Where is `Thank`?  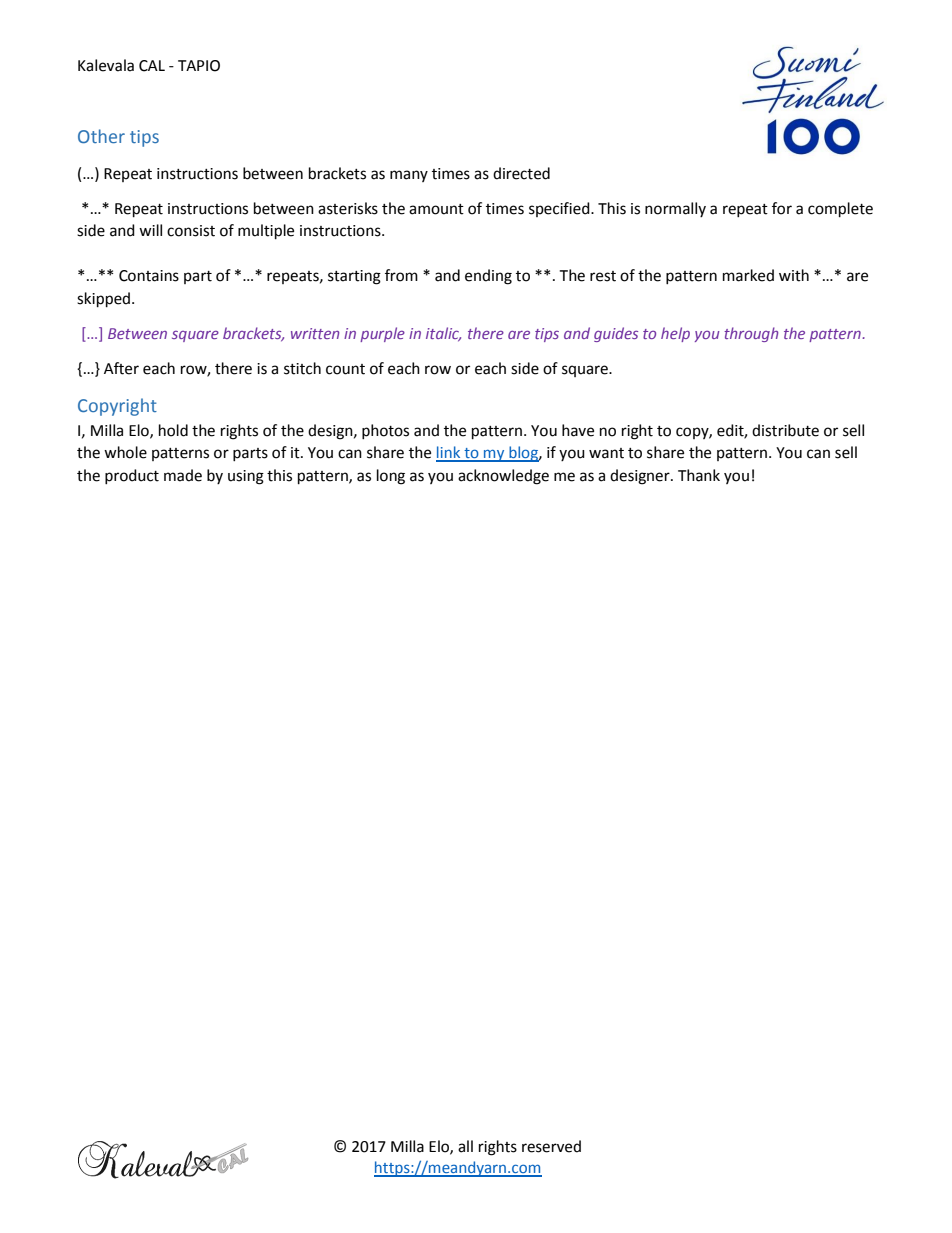 Thank is located at coordinates (699, 475).
